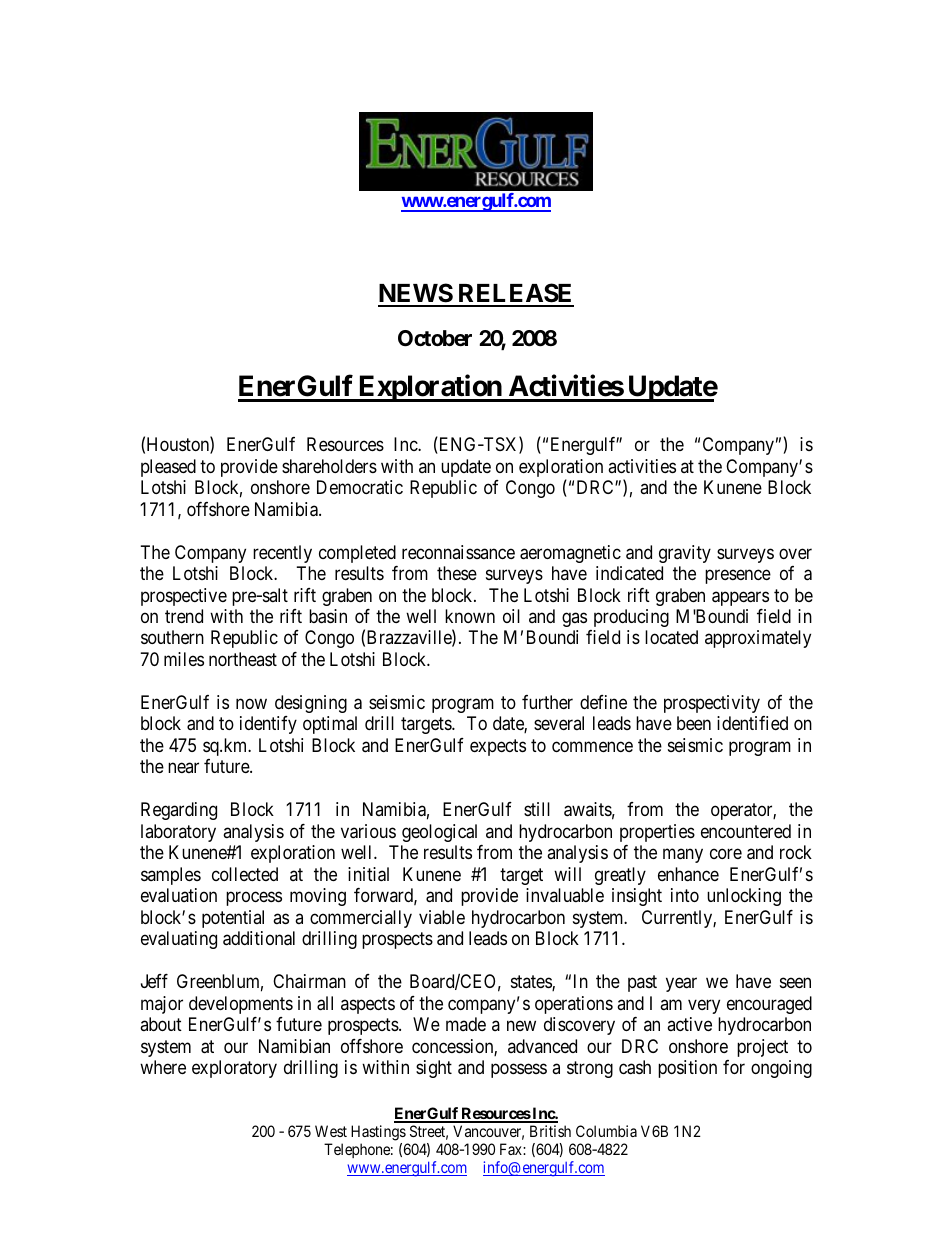 The width and height of the screenshot is (952, 1233). Describe the element at coordinates (694, 723) in the screenshot. I see `been` at that location.
